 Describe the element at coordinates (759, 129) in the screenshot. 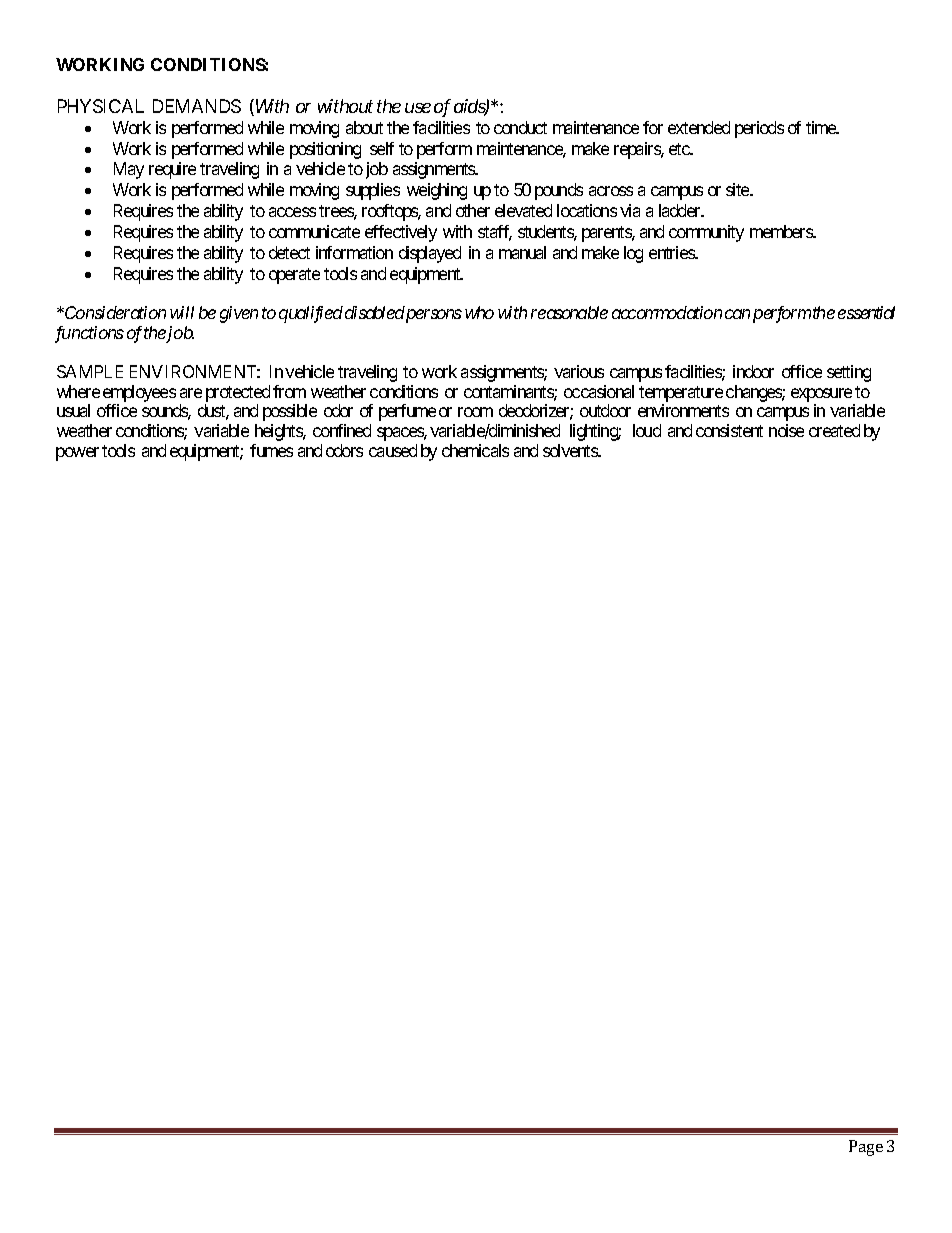

I see `periods` at that location.
